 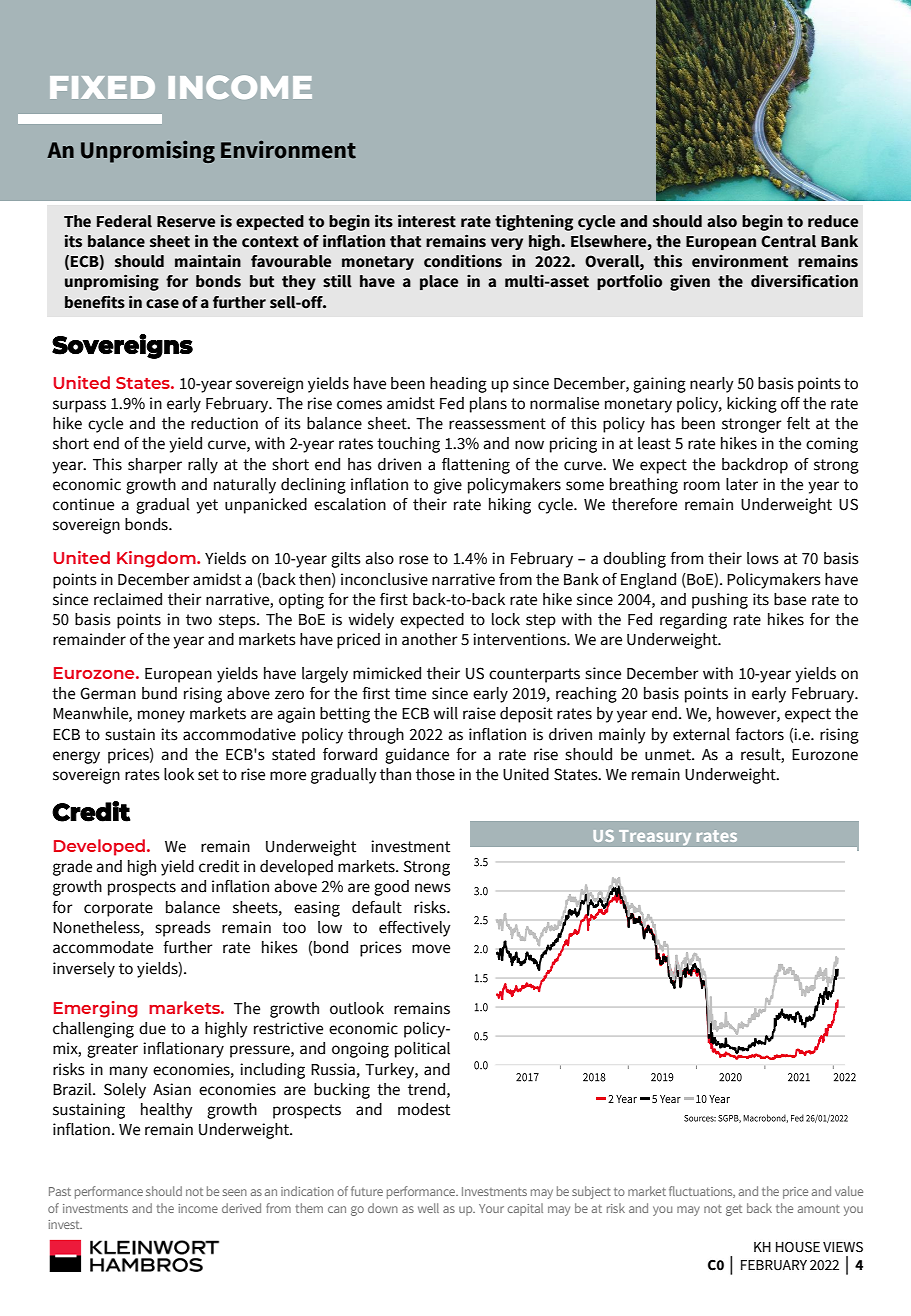 I want to click on reduce, so click(x=833, y=221).
